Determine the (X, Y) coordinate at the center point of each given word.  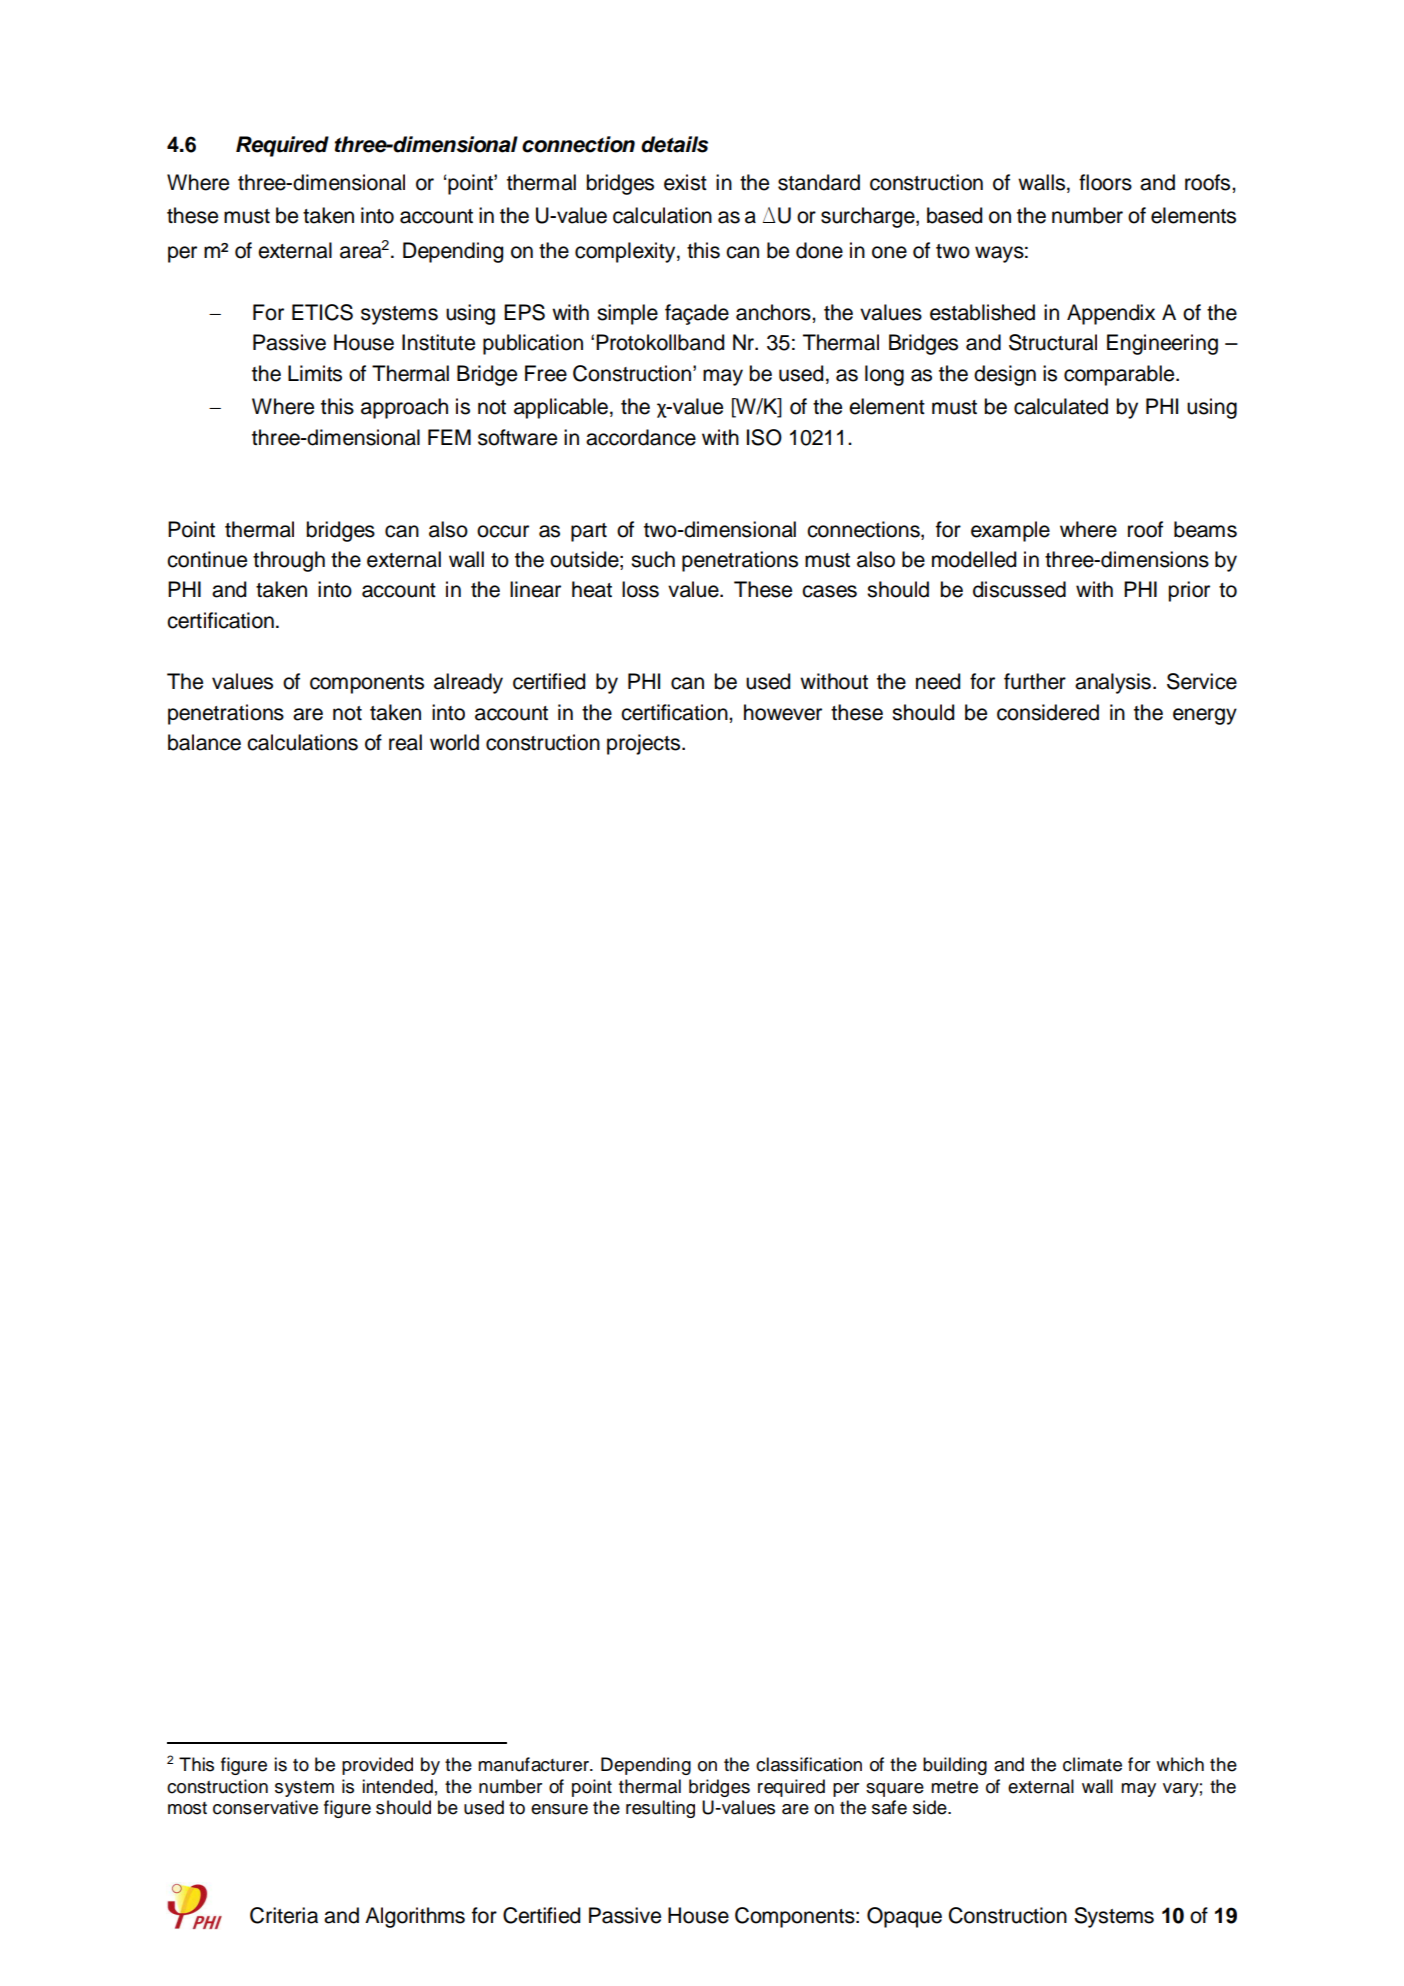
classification (809, 1764)
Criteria (284, 1915)
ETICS (322, 312)
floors (1105, 182)
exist (685, 182)
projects (643, 744)
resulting (660, 1809)
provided (377, 1766)
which (1180, 1764)
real (405, 742)
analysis (1113, 683)
